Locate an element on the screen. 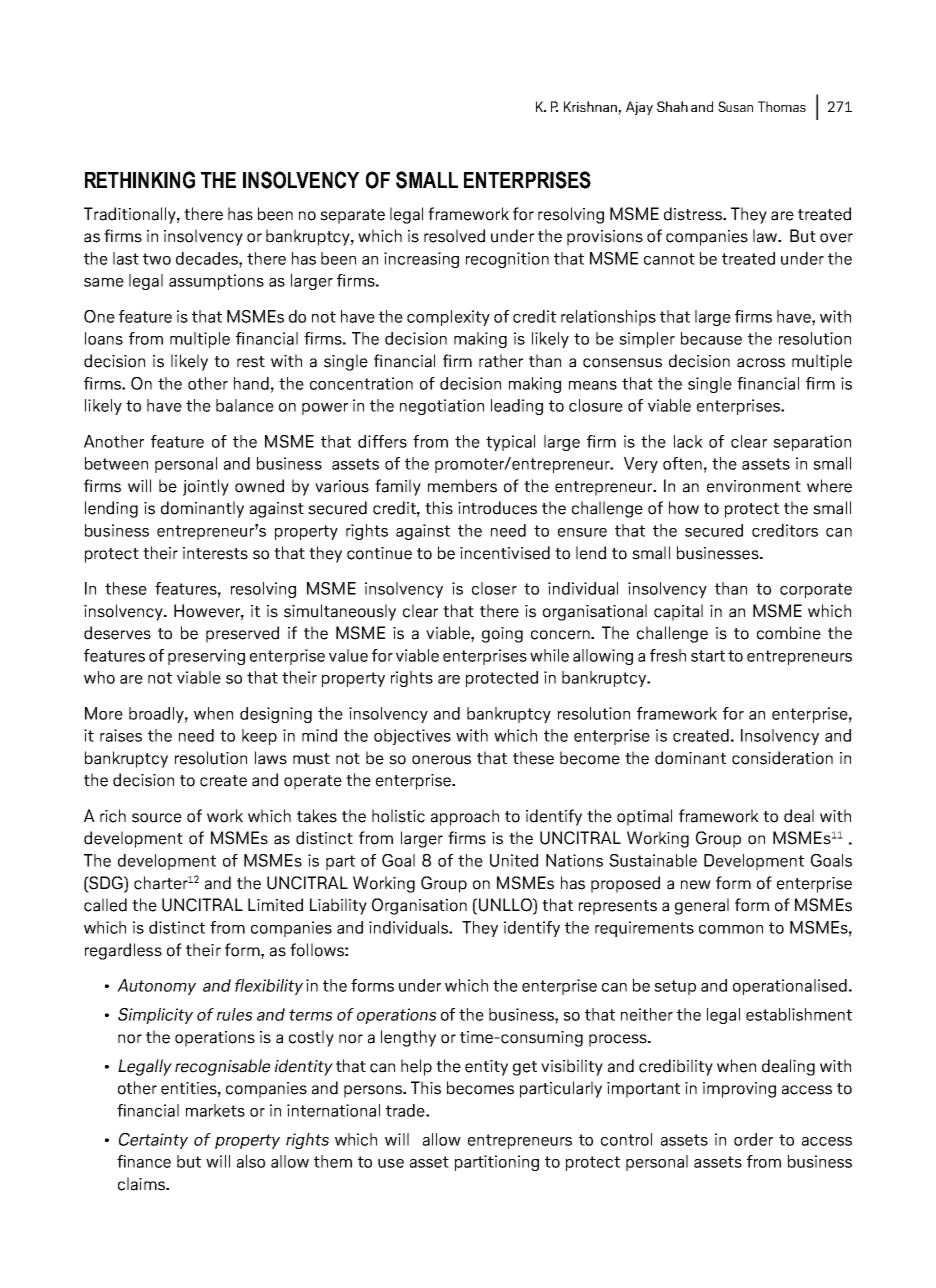 The image size is (936, 1288). called is located at coordinates (105, 905).
